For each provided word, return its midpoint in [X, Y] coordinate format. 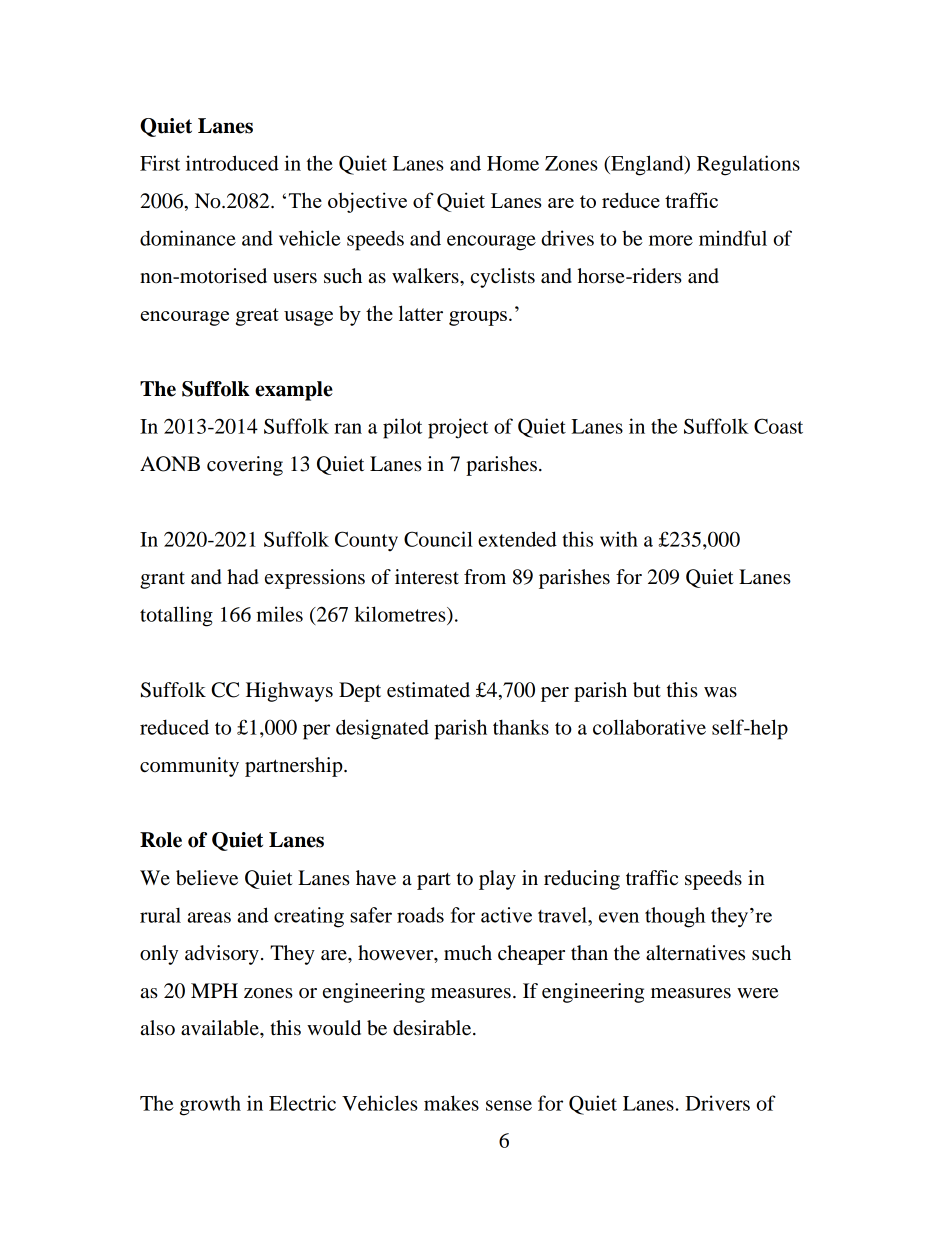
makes [451, 1103]
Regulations [748, 165]
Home [513, 163]
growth [210, 1105]
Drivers [717, 1103]
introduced [232, 163]
